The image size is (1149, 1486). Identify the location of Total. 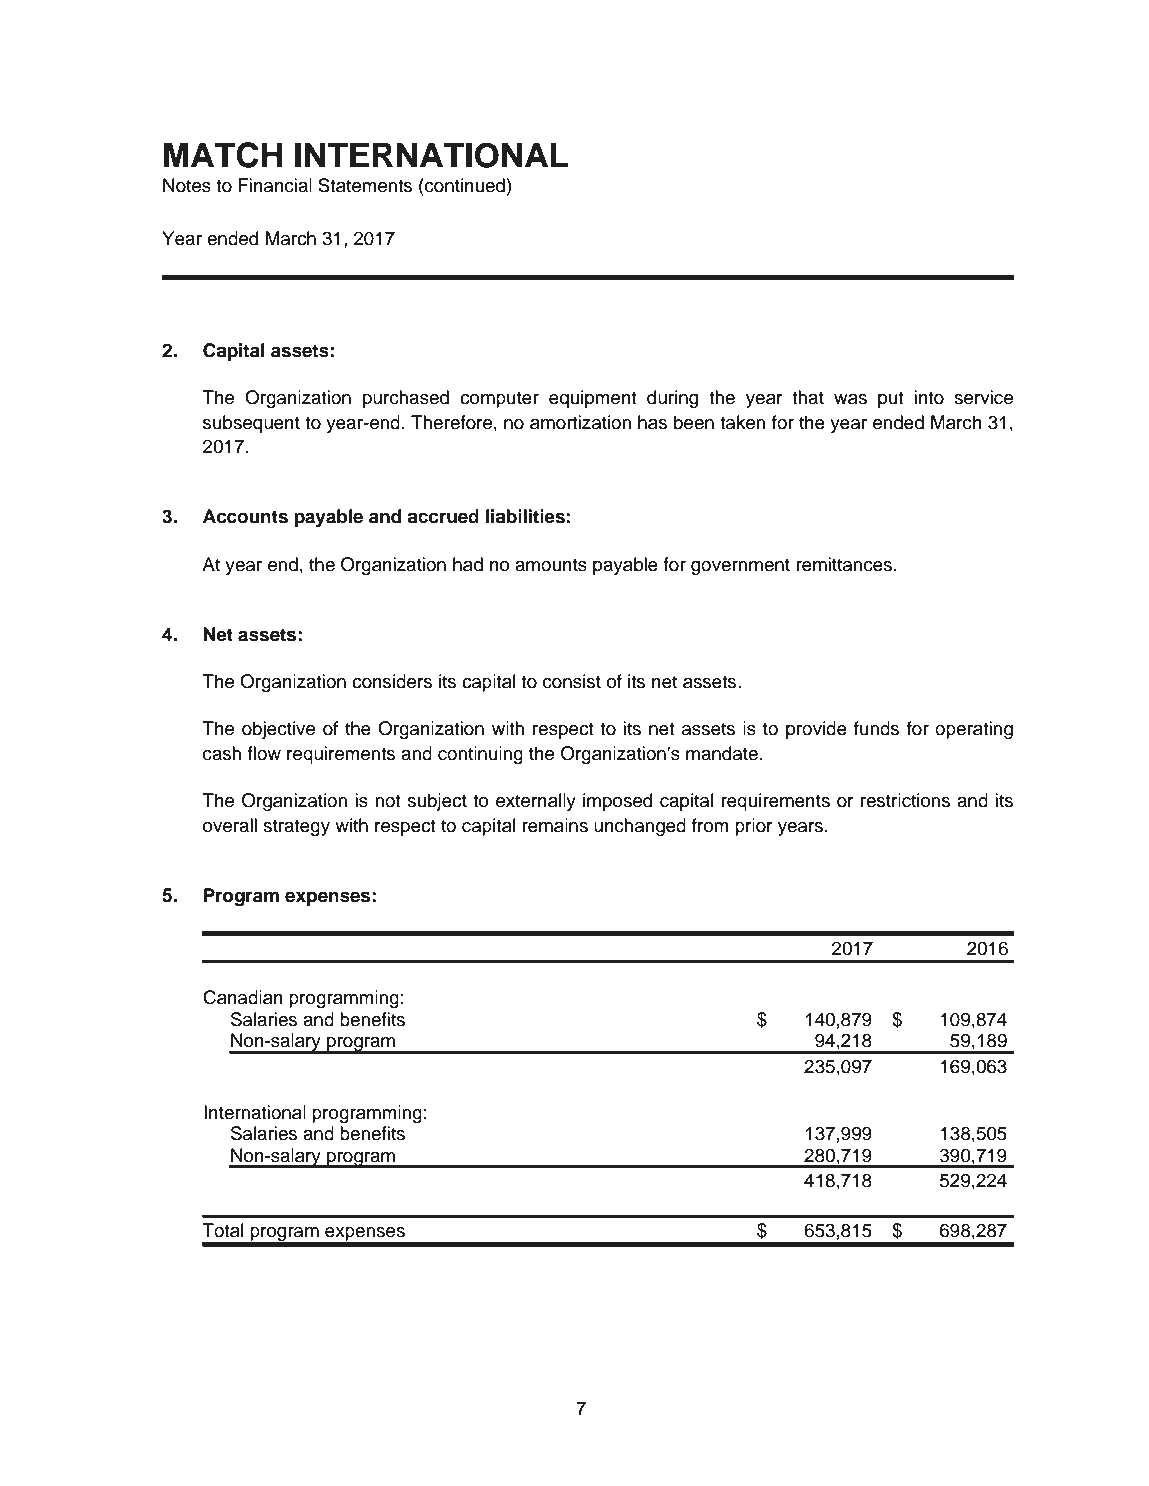
(222, 1230).
